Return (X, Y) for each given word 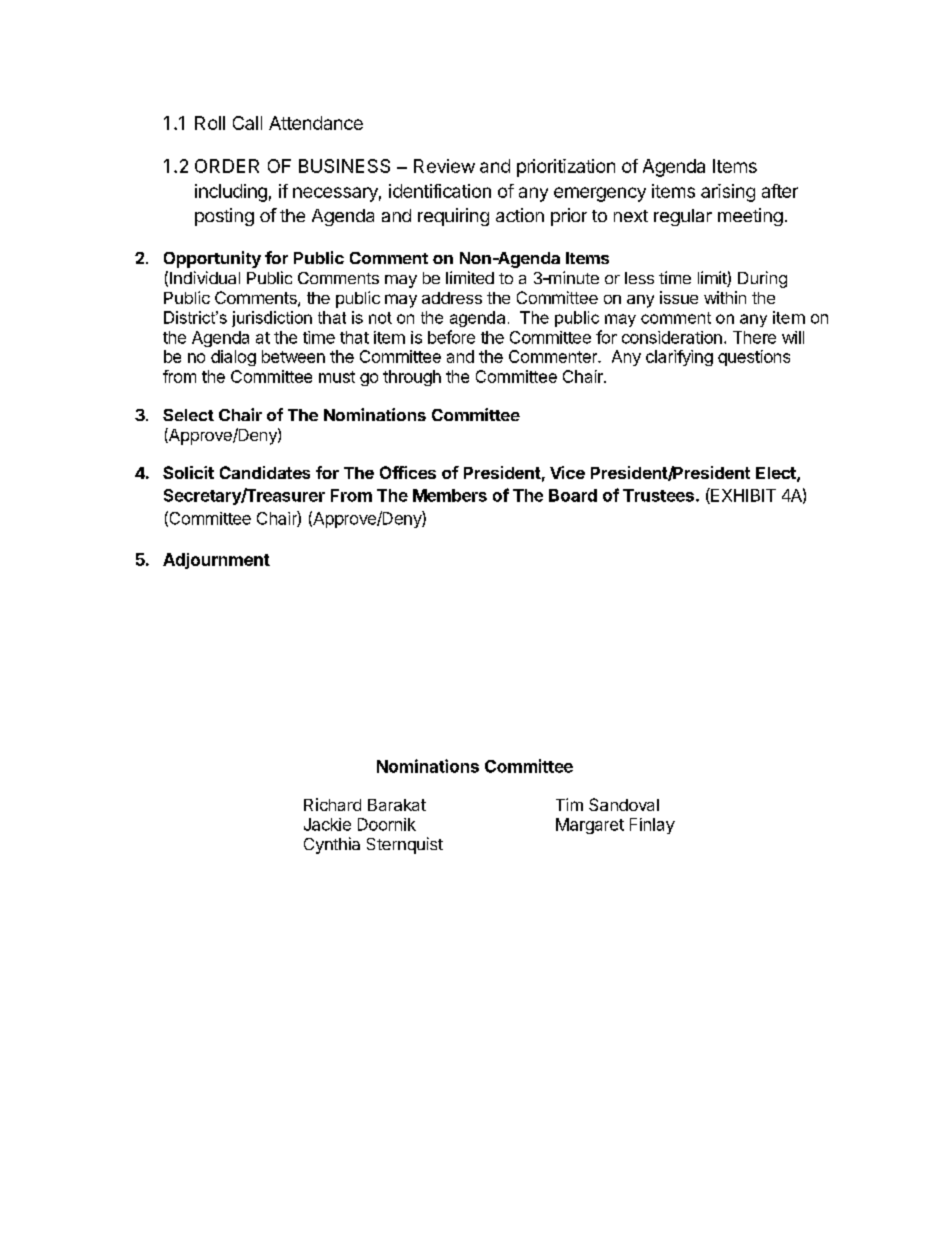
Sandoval (624, 804)
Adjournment (216, 561)
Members (450, 495)
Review (444, 166)
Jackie (327, 824)
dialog (233, 358)
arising (728, 193)
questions (754, 358)
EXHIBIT (742, 496)
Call (247, 123)
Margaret (590, 826)
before (451, 337)
